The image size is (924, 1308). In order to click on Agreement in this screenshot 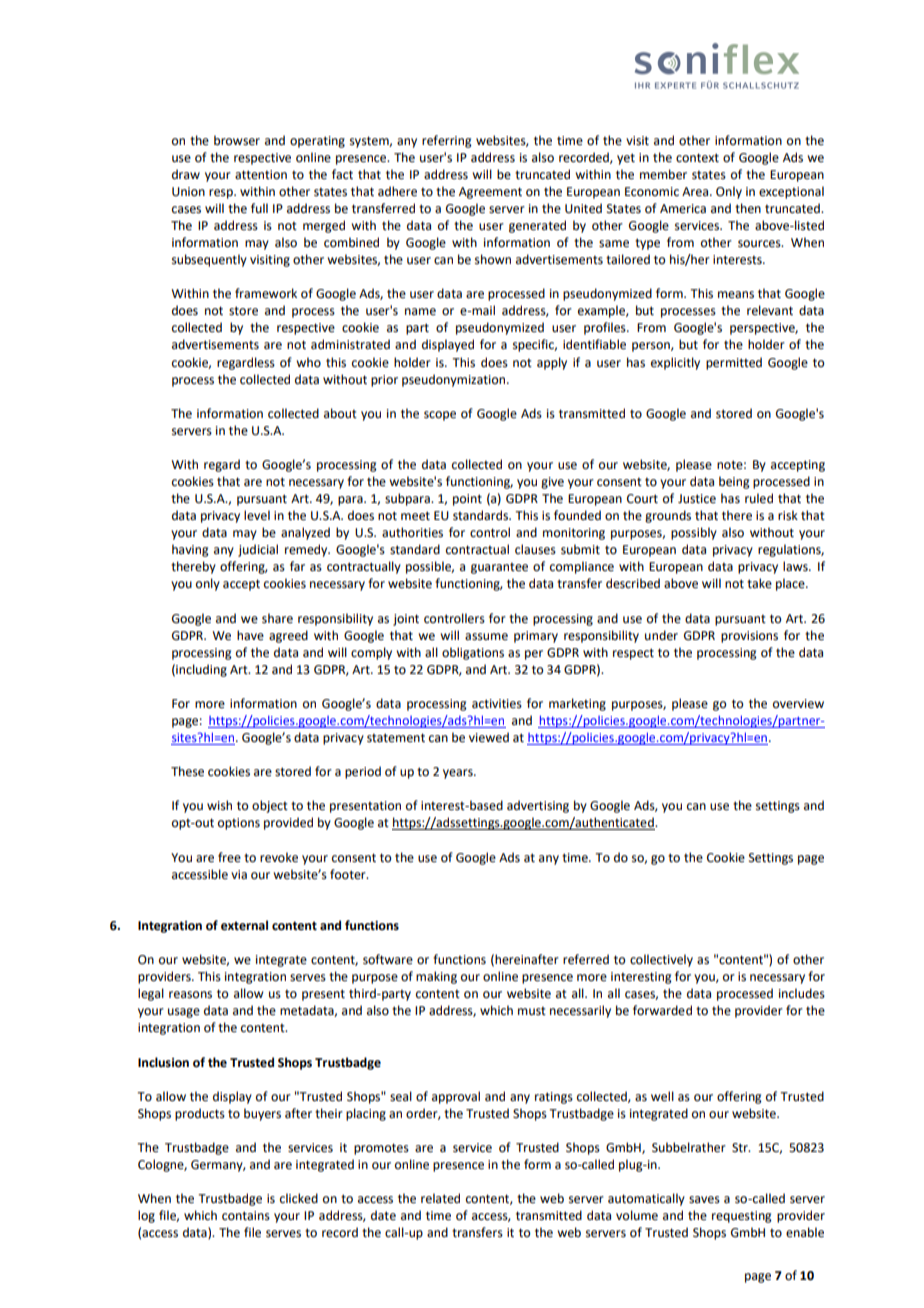, I will do `click(490, 193)`.
